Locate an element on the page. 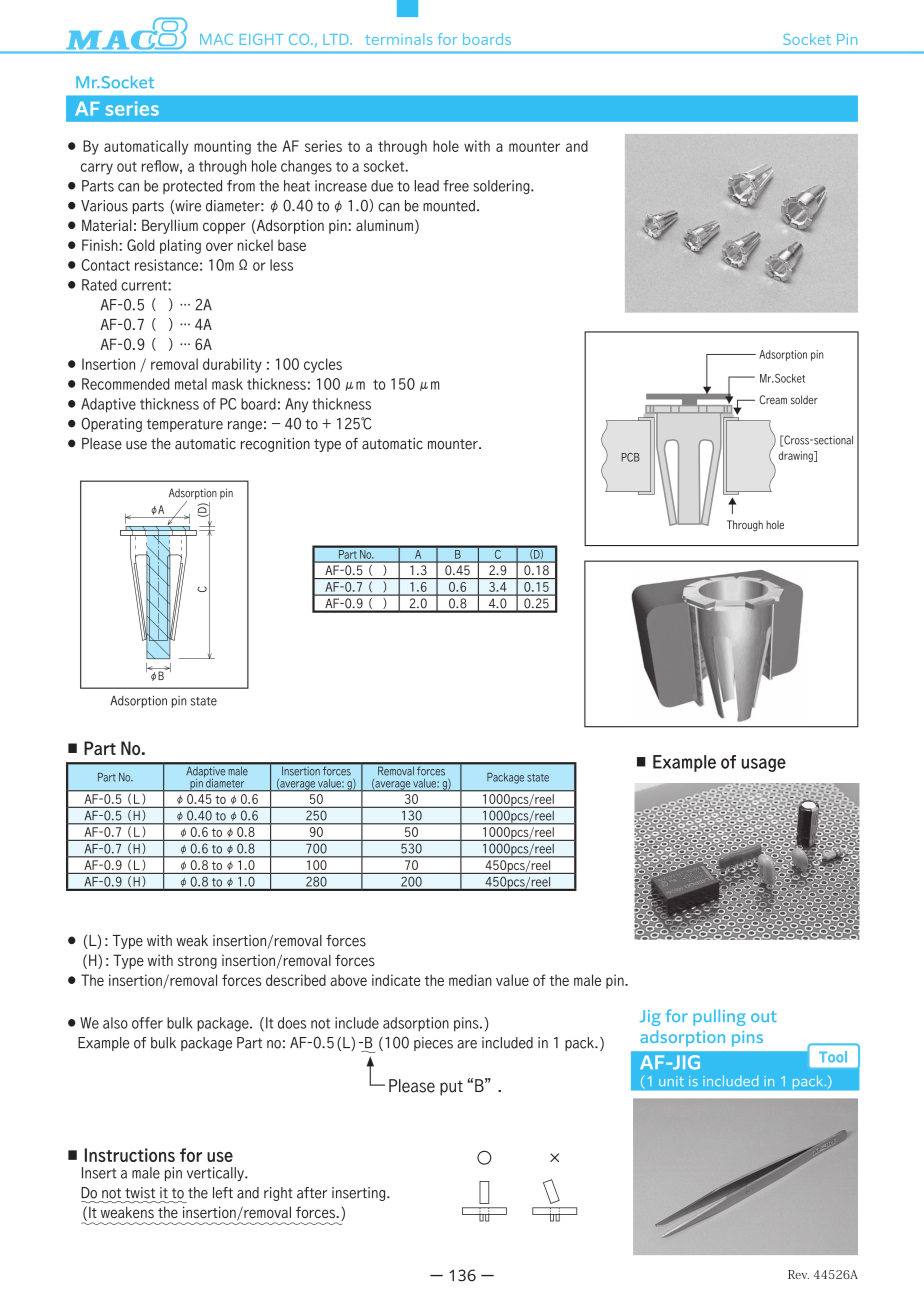 The image size is (924, 1308). median is located at coordinates (470, 980).
